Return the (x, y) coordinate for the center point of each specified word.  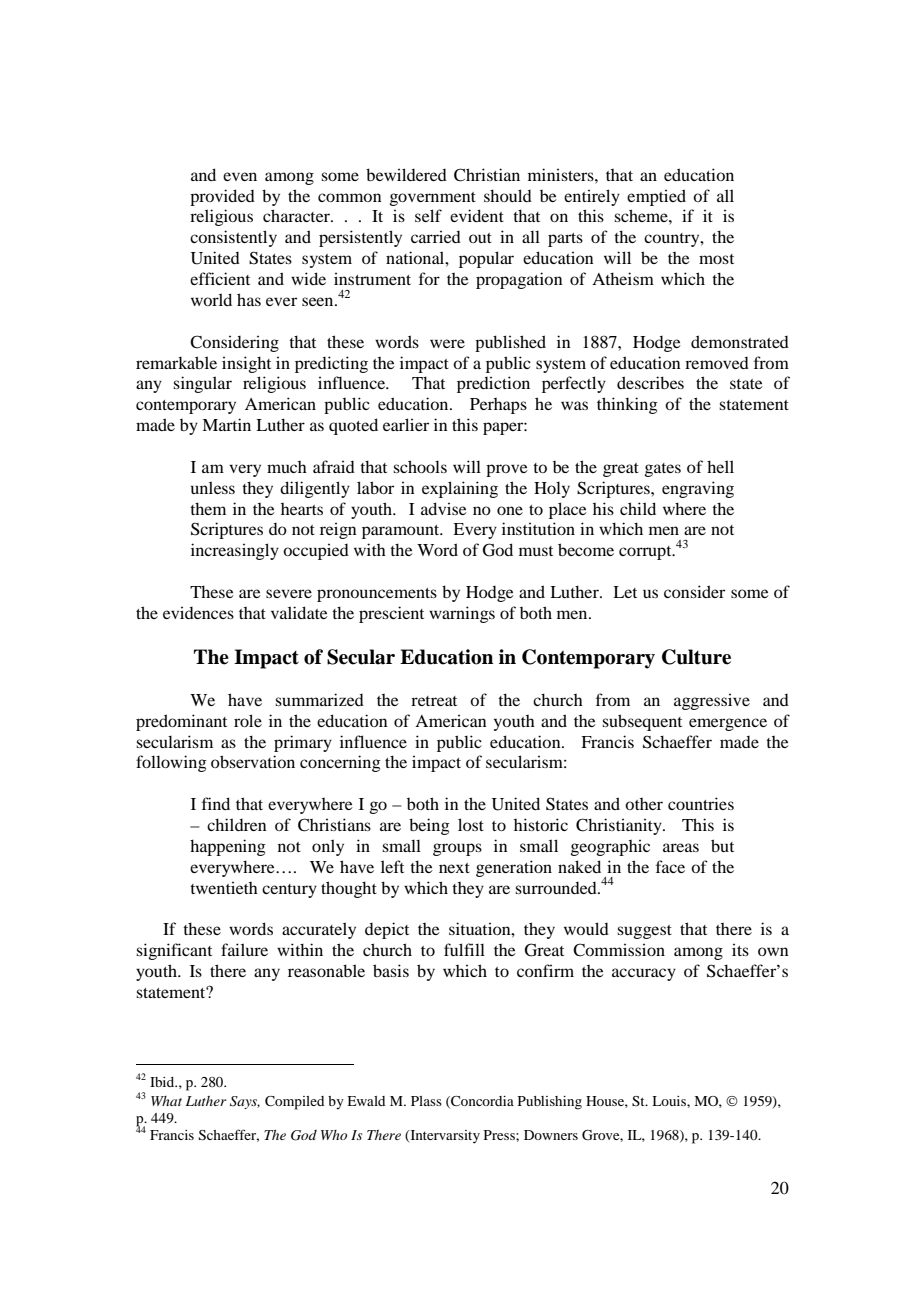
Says (245, 1102)
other (644, 804)
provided (222, 197)
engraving (698, 489)
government (433, 199)
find (216, 803)
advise (444, 508)
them (208, 508)
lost (471, 824)
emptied (656, 197)
